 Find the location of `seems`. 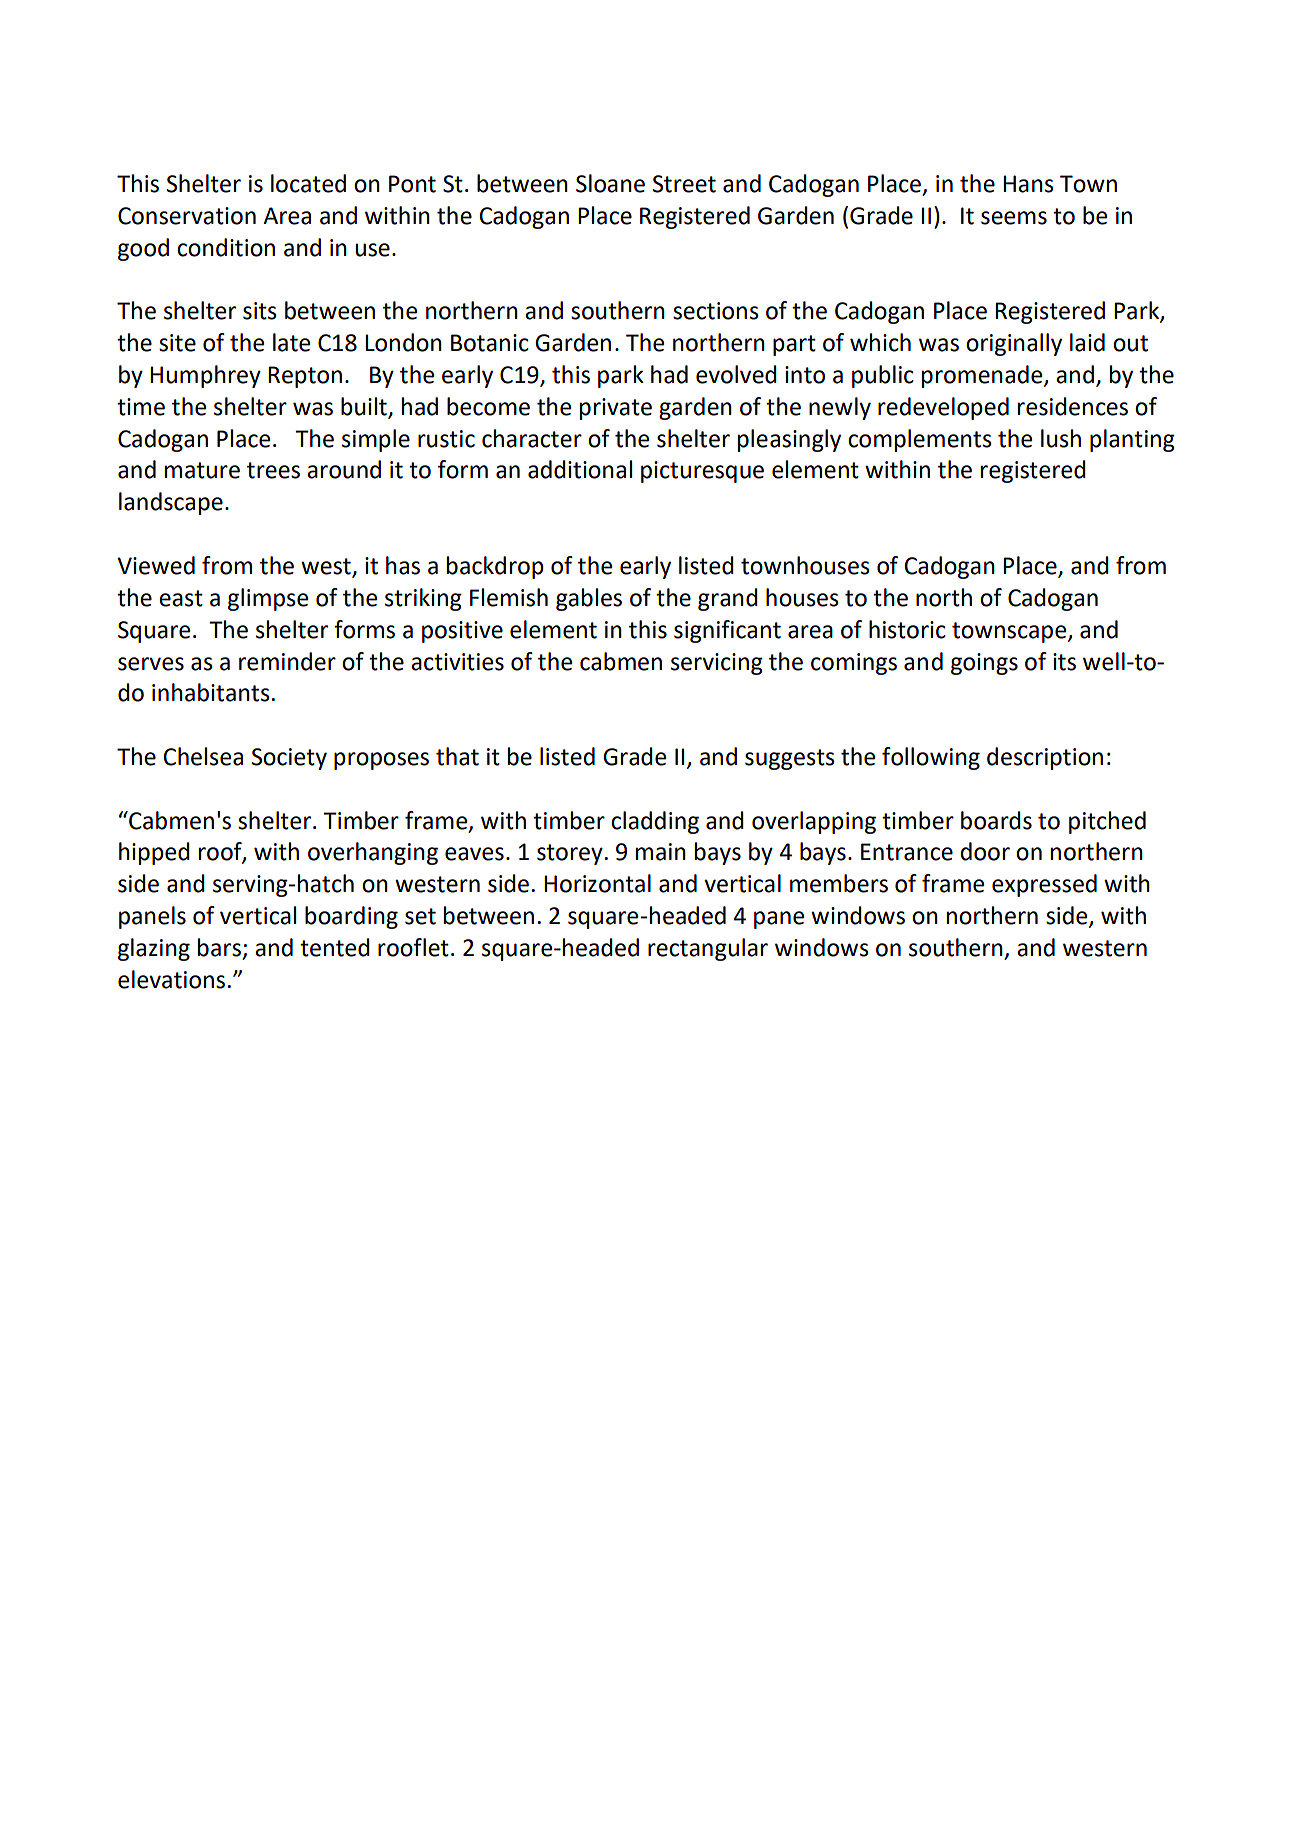

seems is located at coordinates (1014, 218).
